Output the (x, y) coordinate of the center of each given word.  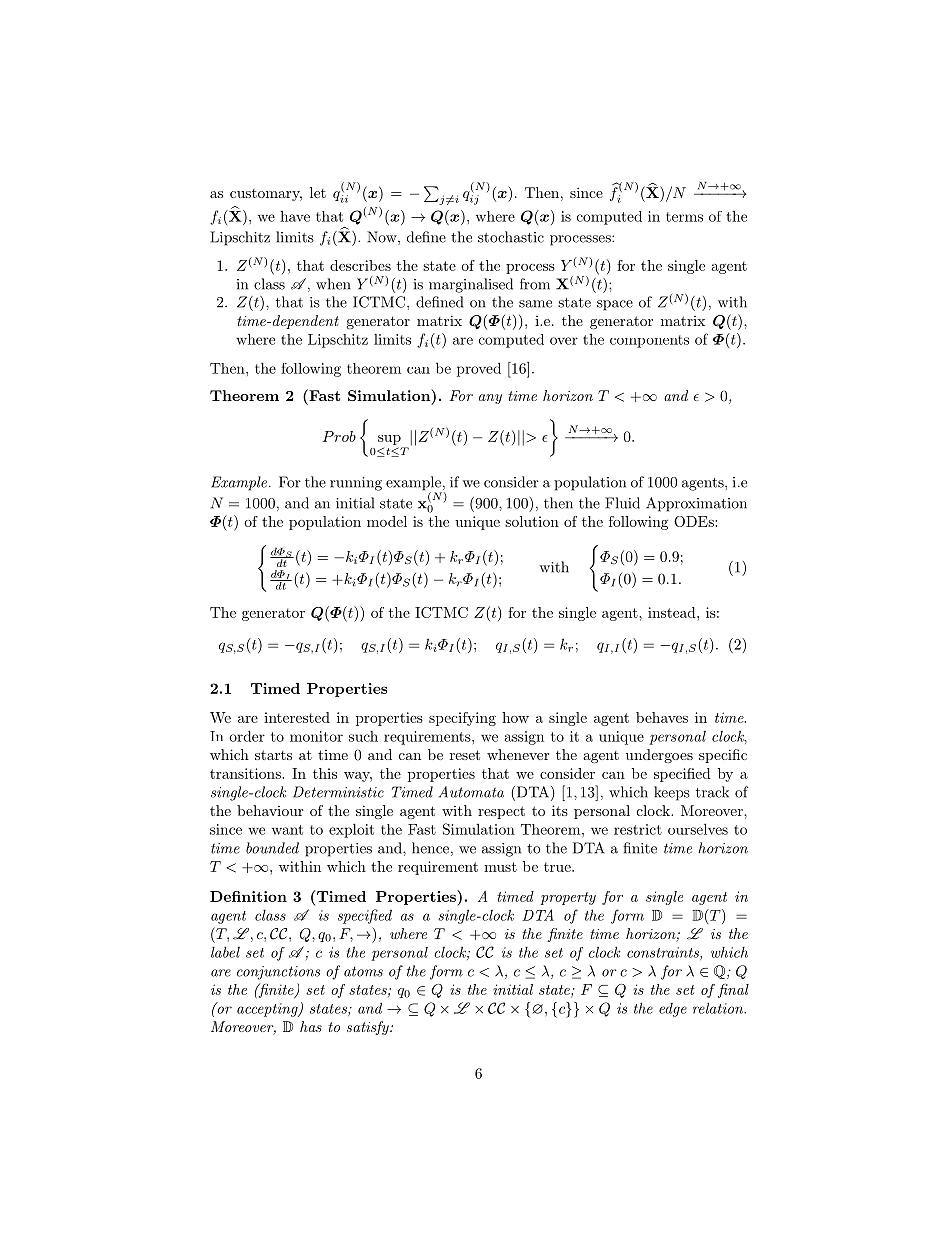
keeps (672, 793)
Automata (471, 792)
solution (532, 521)
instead (673, 612)
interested (297, 717)
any (490, 399)
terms (684, 217)
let (318, 192)
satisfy (369, 1028)
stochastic (511, 237)
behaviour (270, 810)
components (649, 341)
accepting (268, 1010)
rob (345, 436)
